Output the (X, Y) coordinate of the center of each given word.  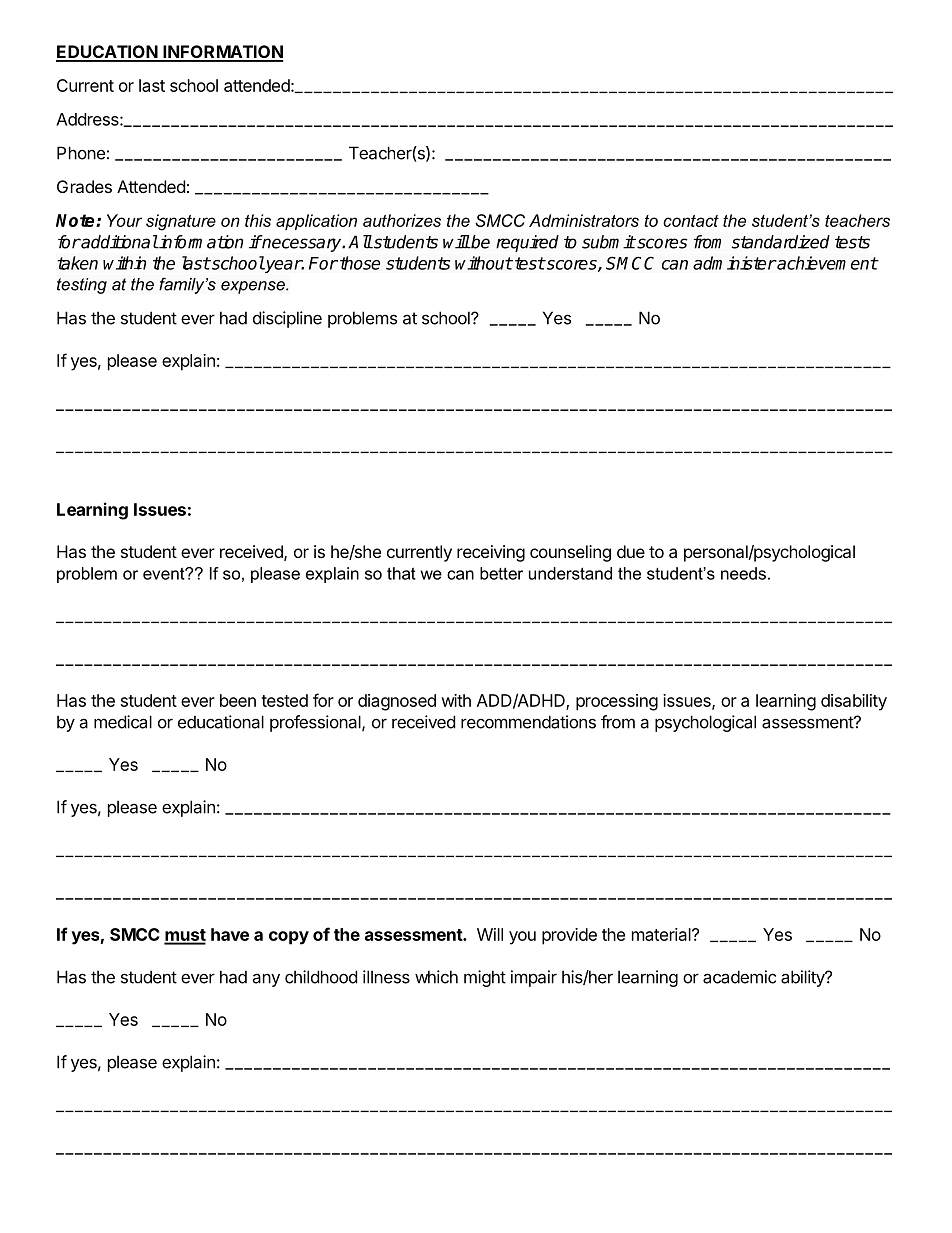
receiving (491, 553)
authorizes (402, 220)
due (631, 551)
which (436, 977)
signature (181, 222)
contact (691, 221)
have (230, 934)
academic (739, 977)
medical (123, 722)
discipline (287, 319)
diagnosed (397, 702)
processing (617, 702)
